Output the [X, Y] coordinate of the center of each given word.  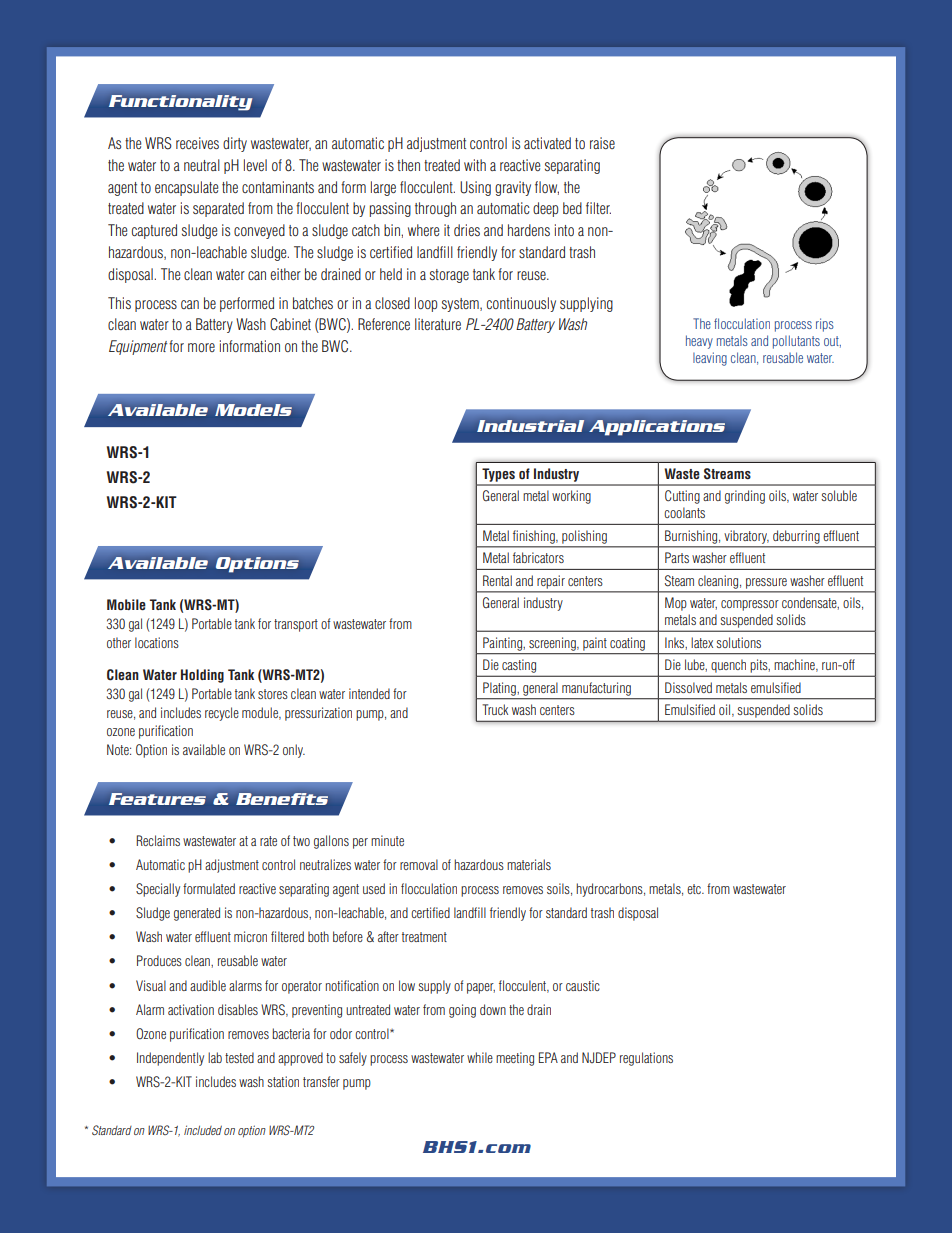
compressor [750, 605]
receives [197, 143]
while [480, 1057]
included [203, 1130]
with [475, 165]
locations [157, 642]
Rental [497, 580]
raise [602, 143]
